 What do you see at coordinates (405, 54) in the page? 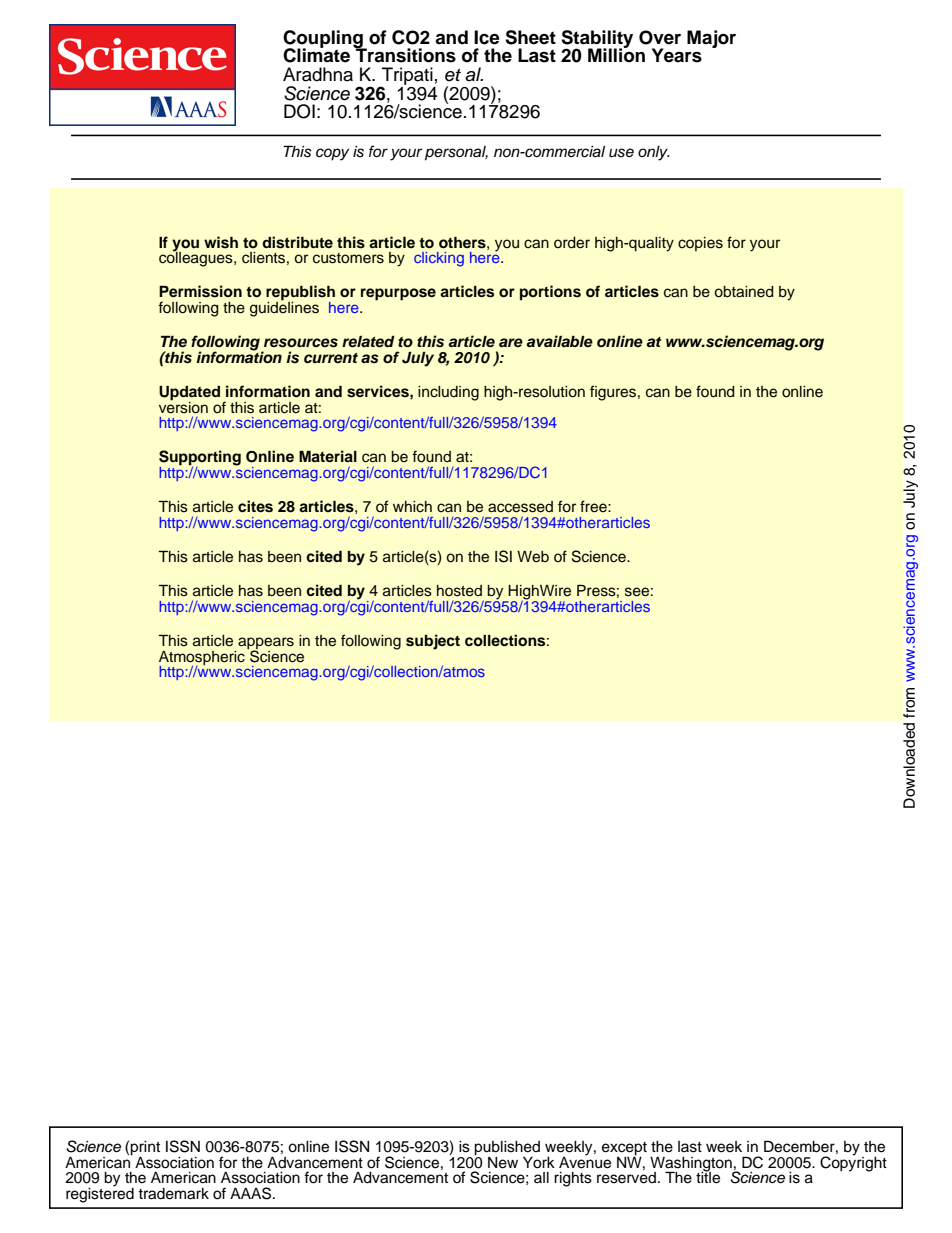
I see `Transitions` at bounding box center [405, 54].
